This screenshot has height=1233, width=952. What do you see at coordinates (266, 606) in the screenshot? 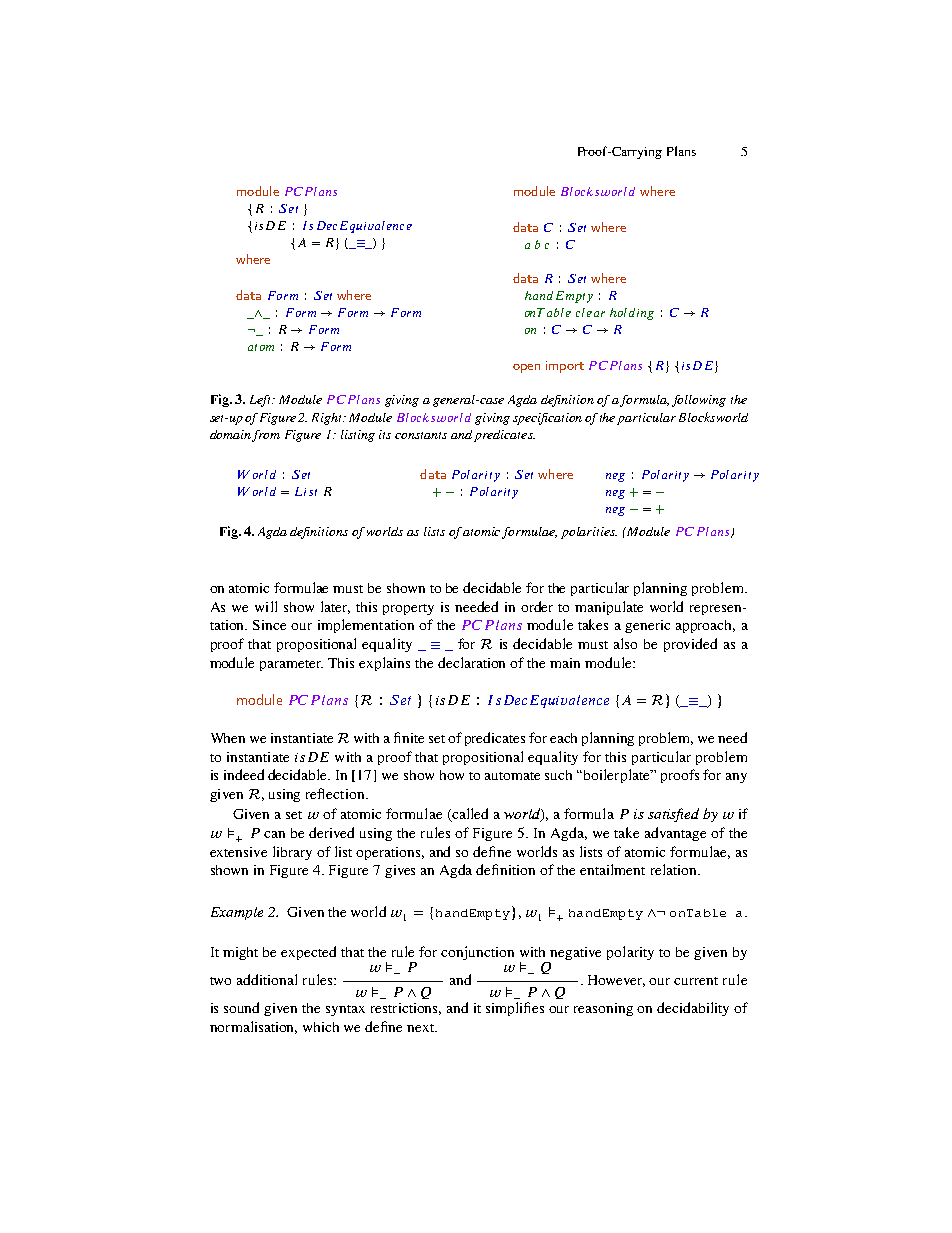
I see `will` at bounding box center [266, 606].
